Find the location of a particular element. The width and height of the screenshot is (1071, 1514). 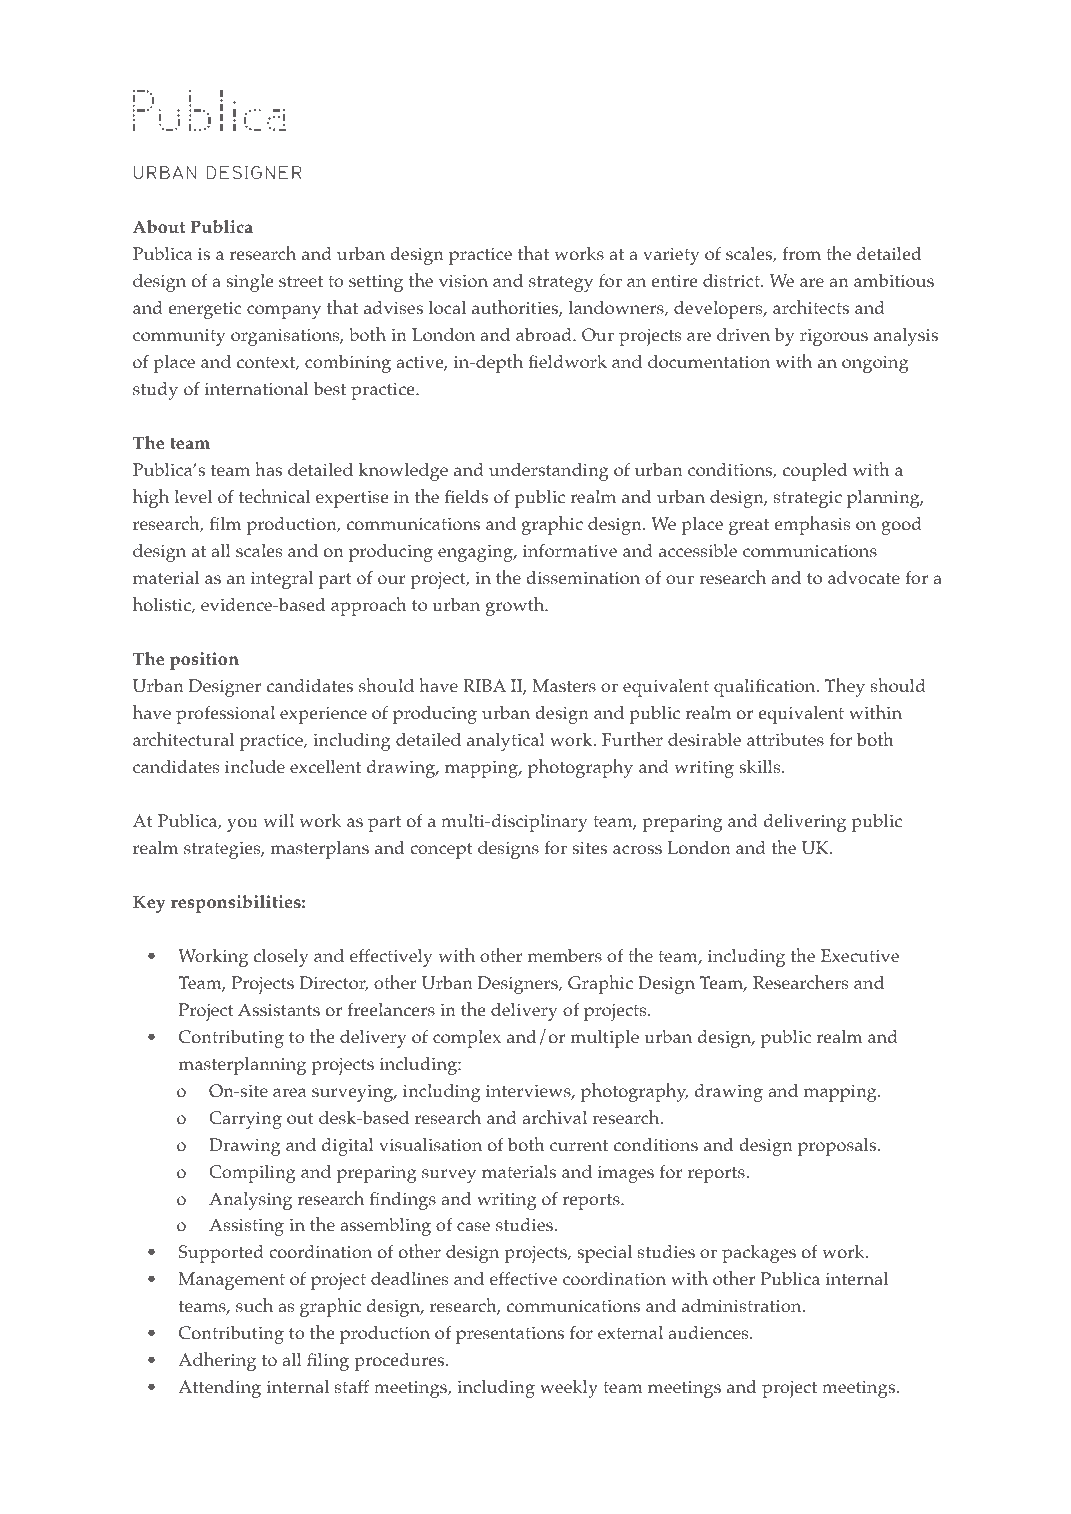

from is located at coordinates (802, 254).
